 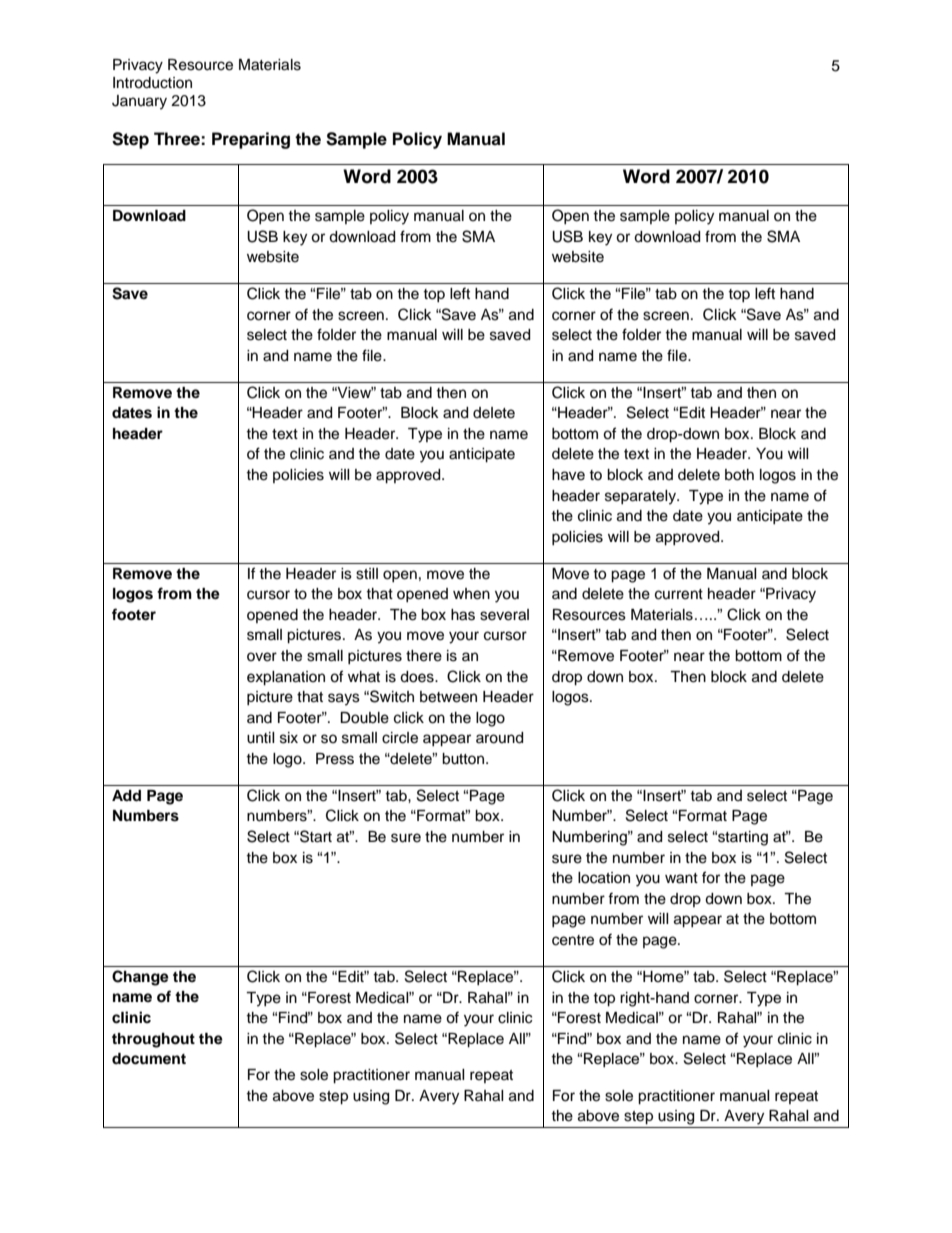 I want to click on Preparing, so click(x=251, y=140).
